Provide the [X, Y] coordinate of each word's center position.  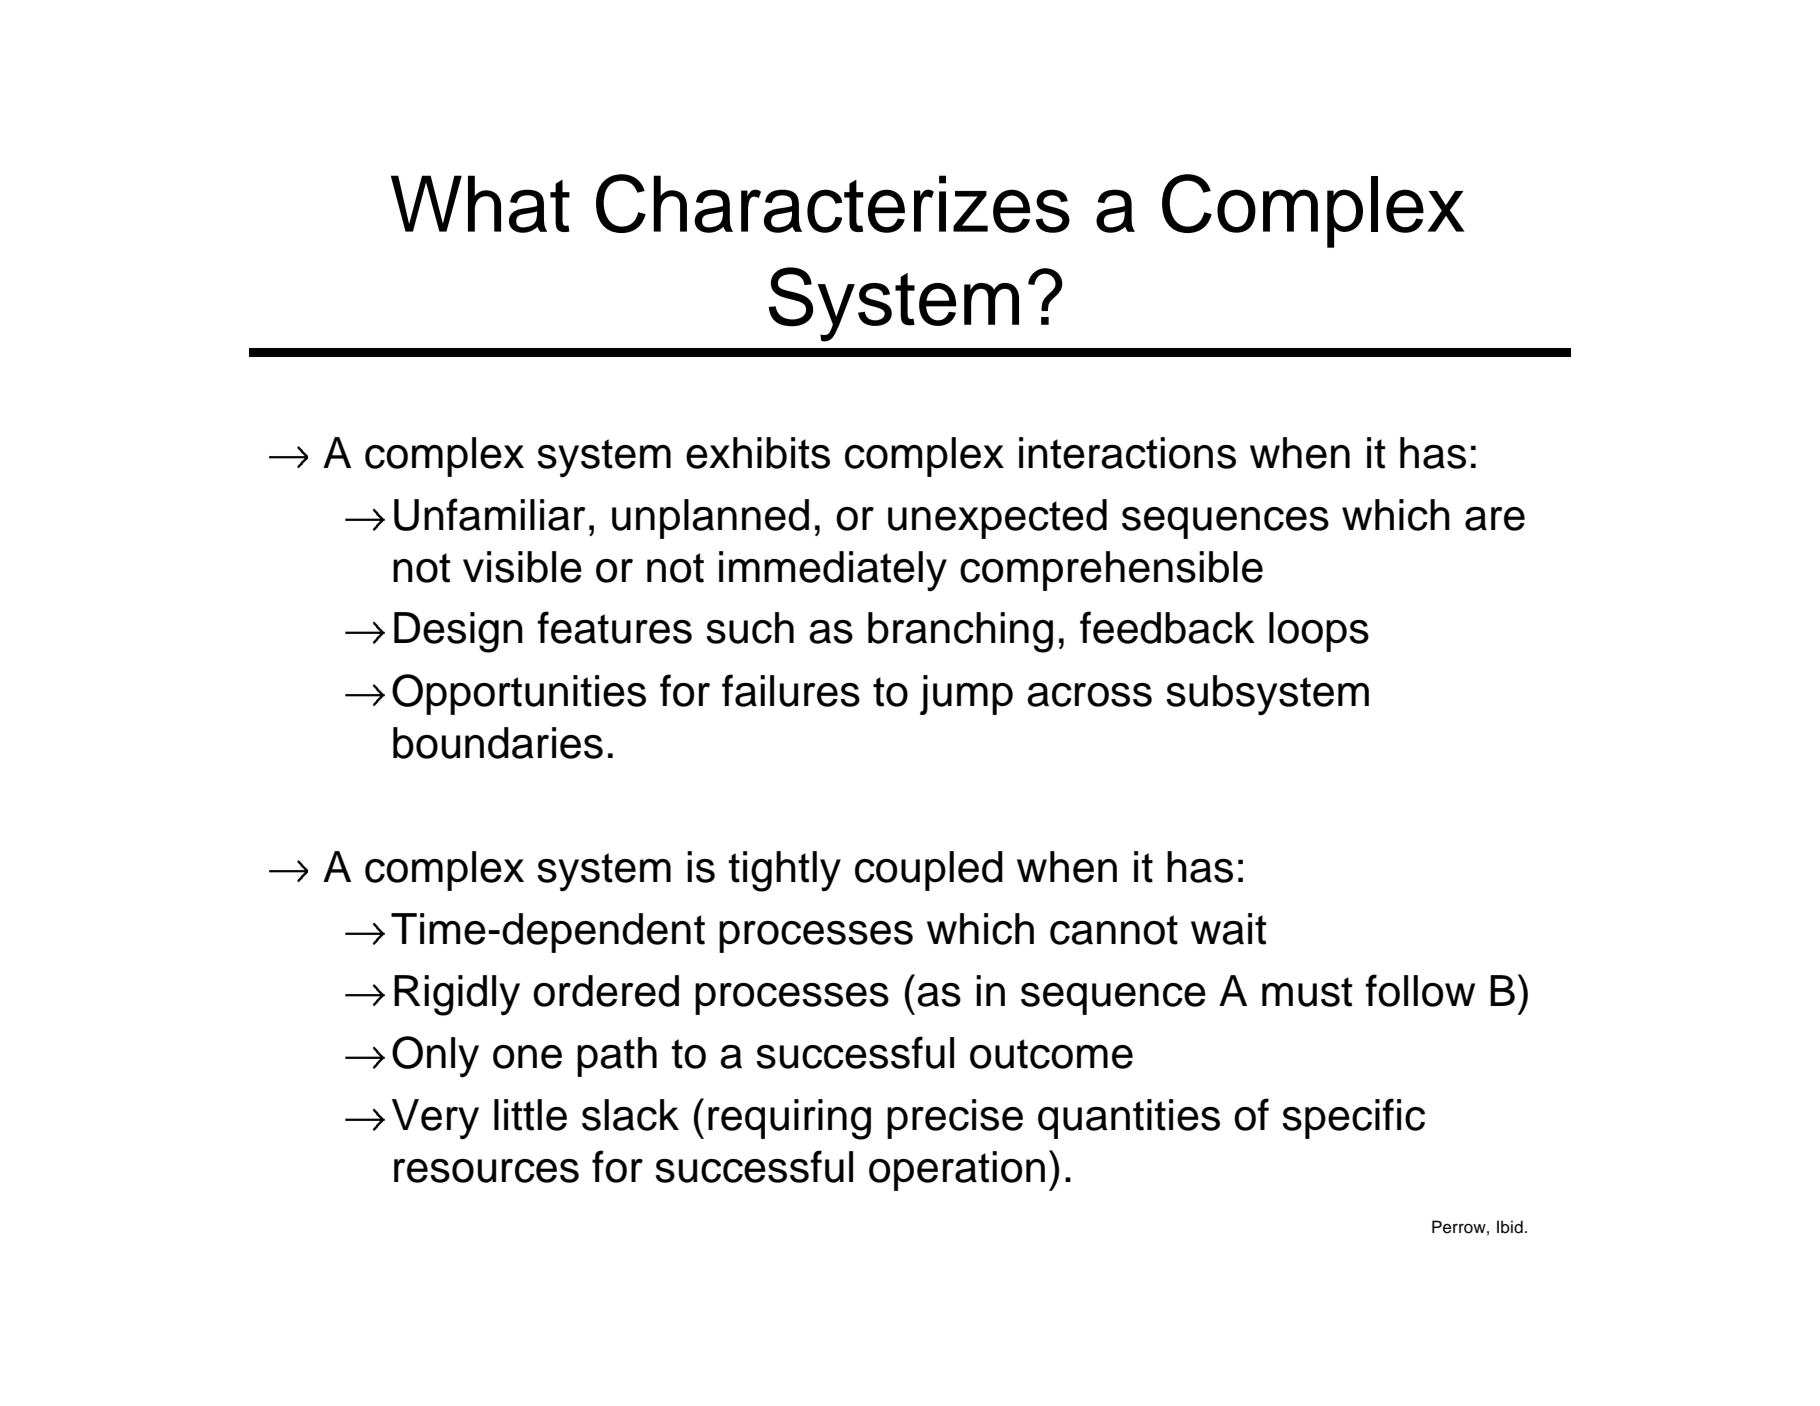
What [480, 204]
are [1495, 519]
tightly [784, 871]
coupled [929, 871]
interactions [1127, 453]
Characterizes [833, 203]
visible [522, 567]
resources [486, 1171]
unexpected [997, 519]
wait [1228, 929]
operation [957, 1171]
